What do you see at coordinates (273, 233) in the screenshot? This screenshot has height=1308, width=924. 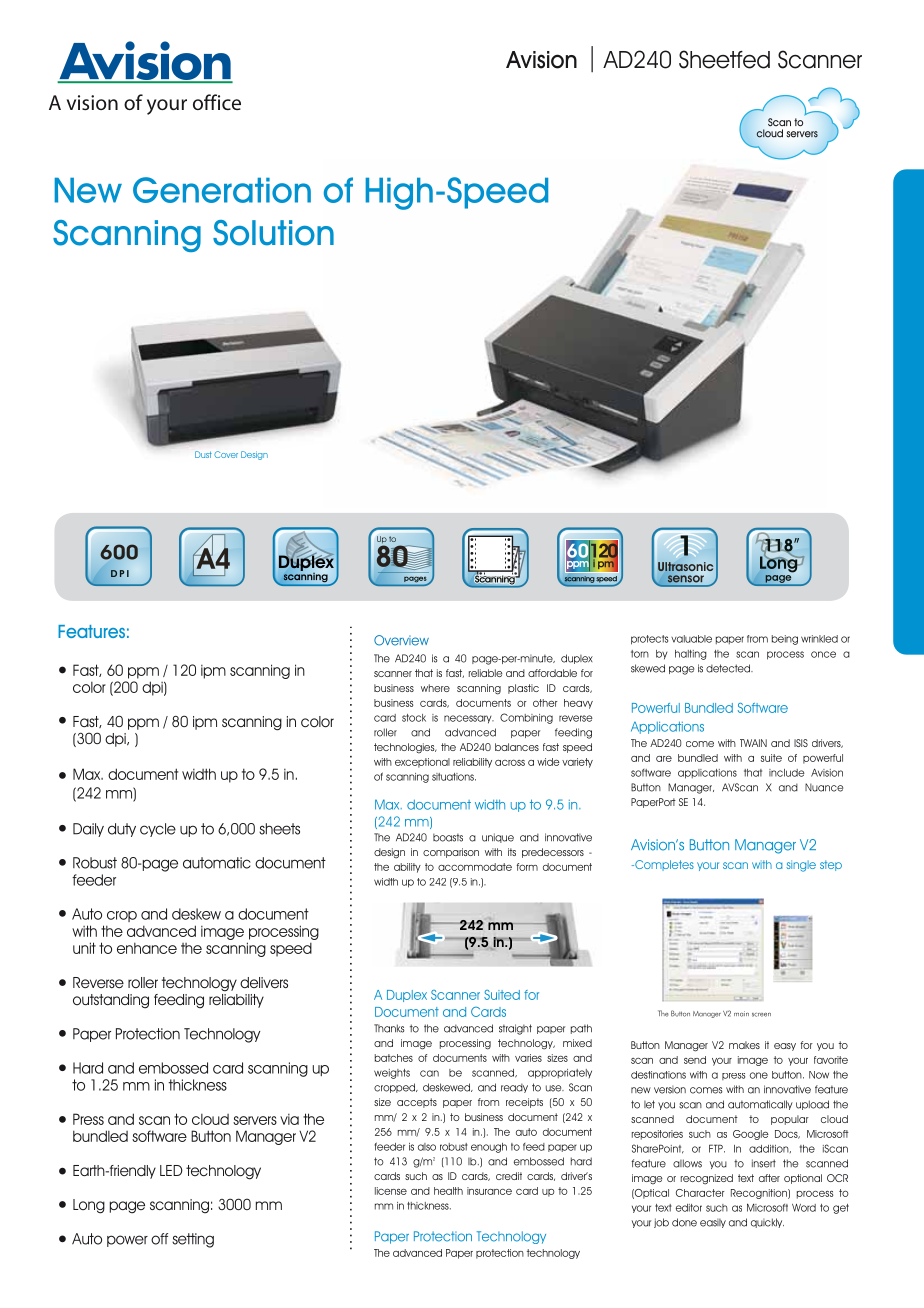 I see `Solution` at bounding box center [273, 233].
